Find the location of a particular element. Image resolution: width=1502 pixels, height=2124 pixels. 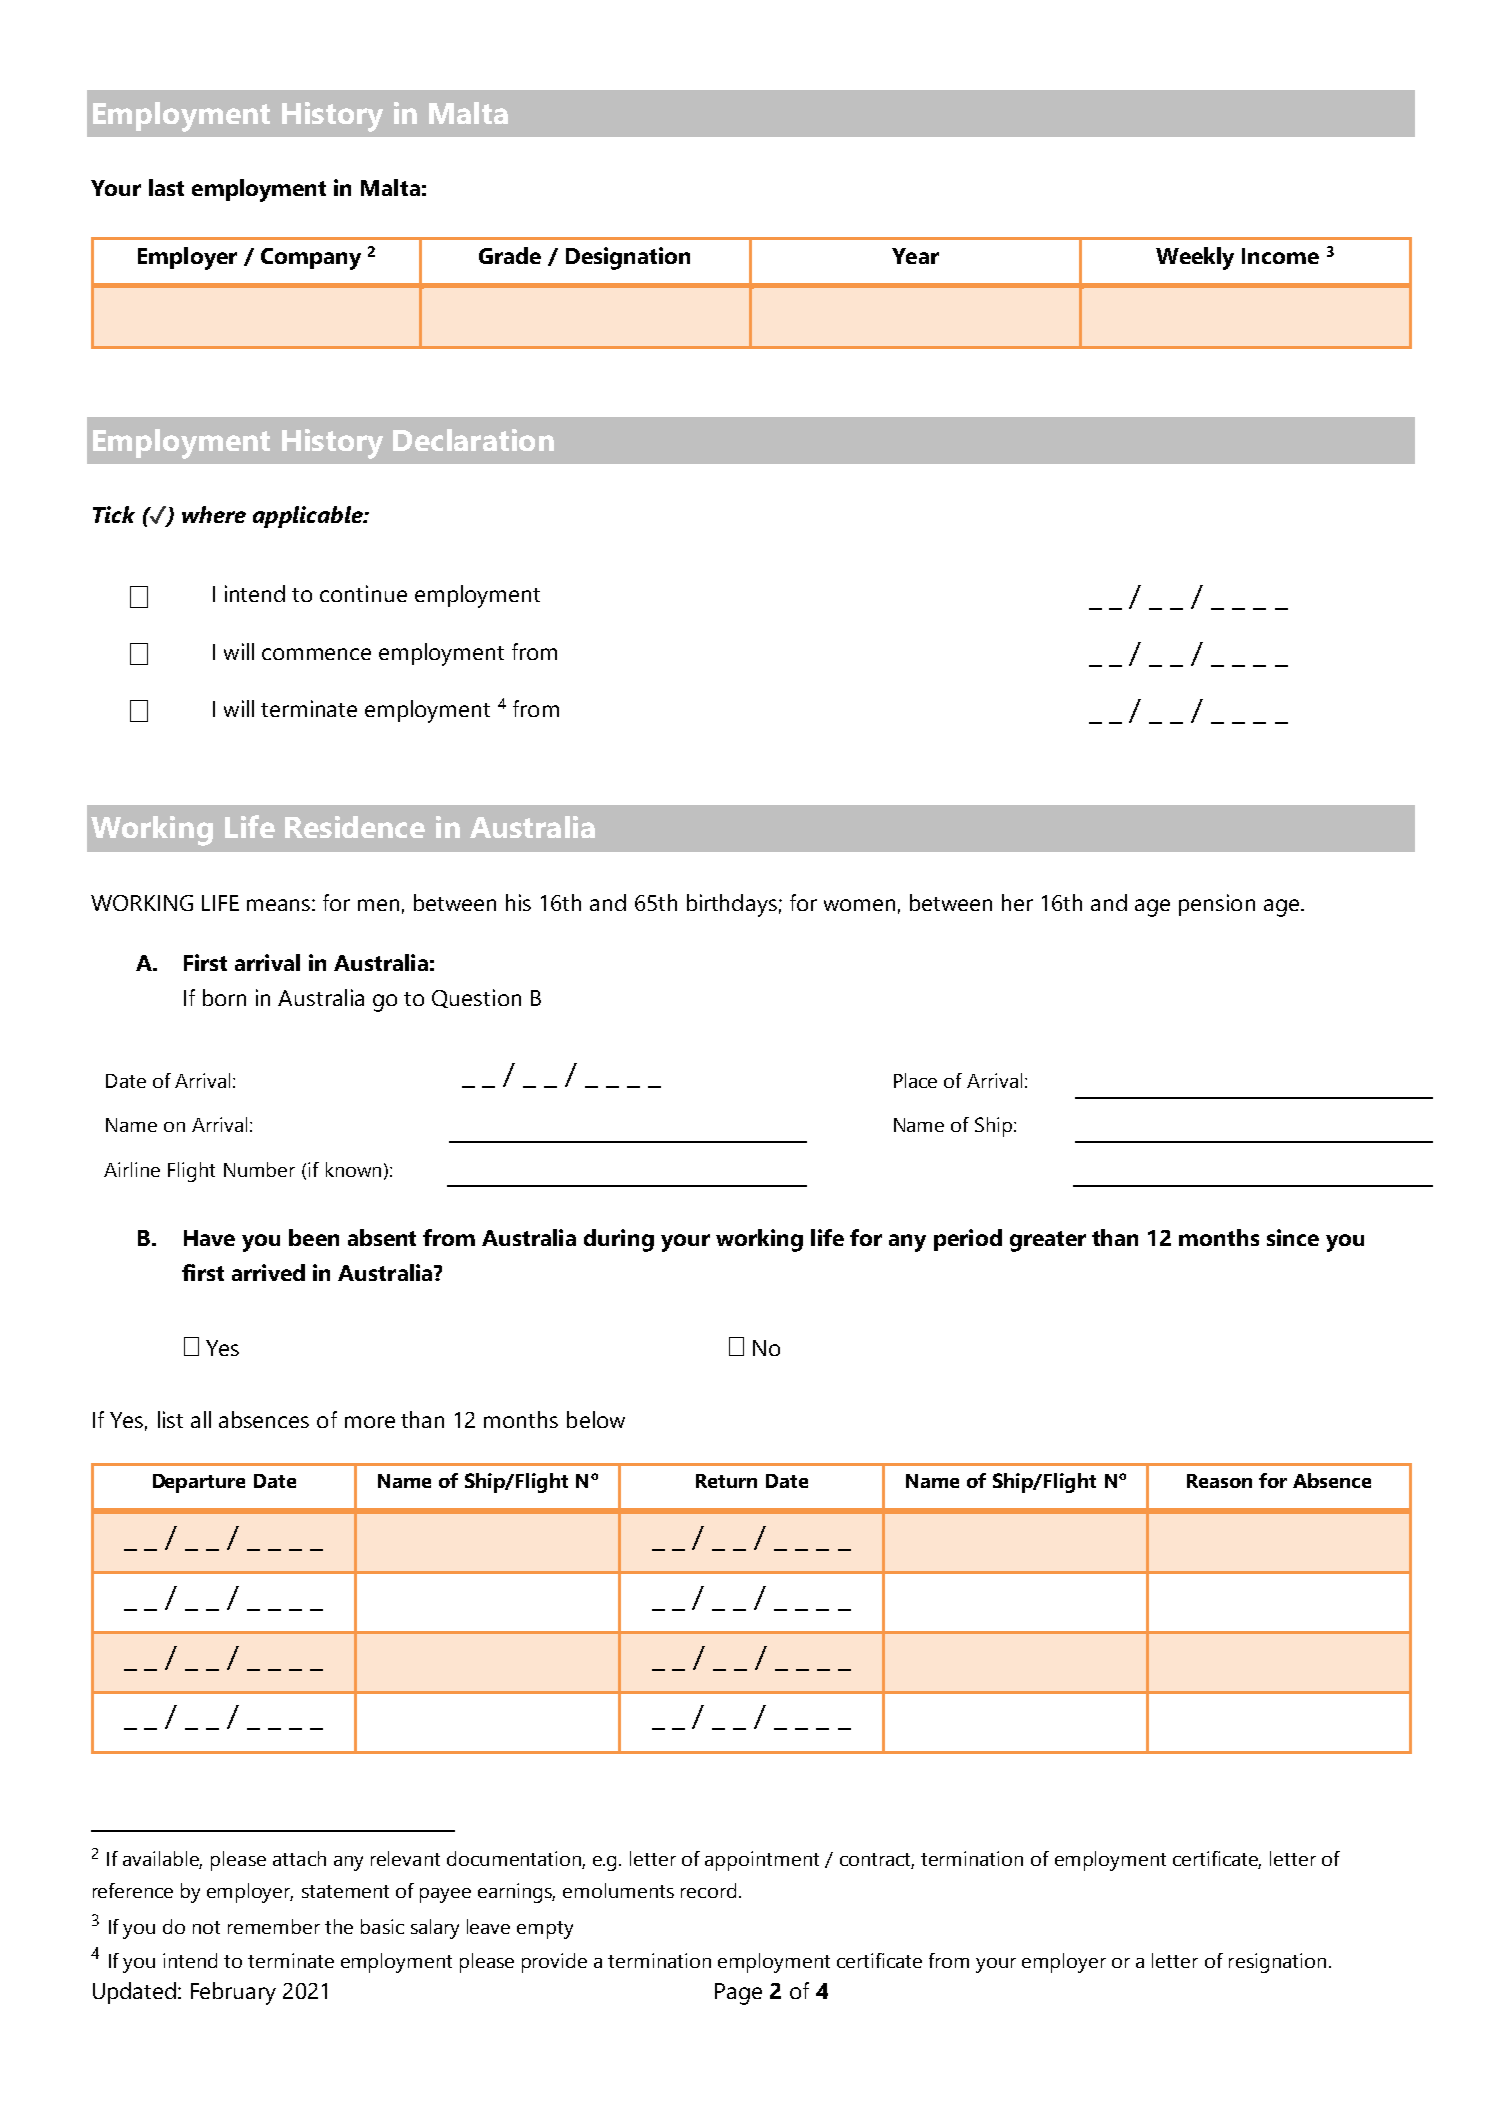

greater is located at coordinates (1048, 1241).
